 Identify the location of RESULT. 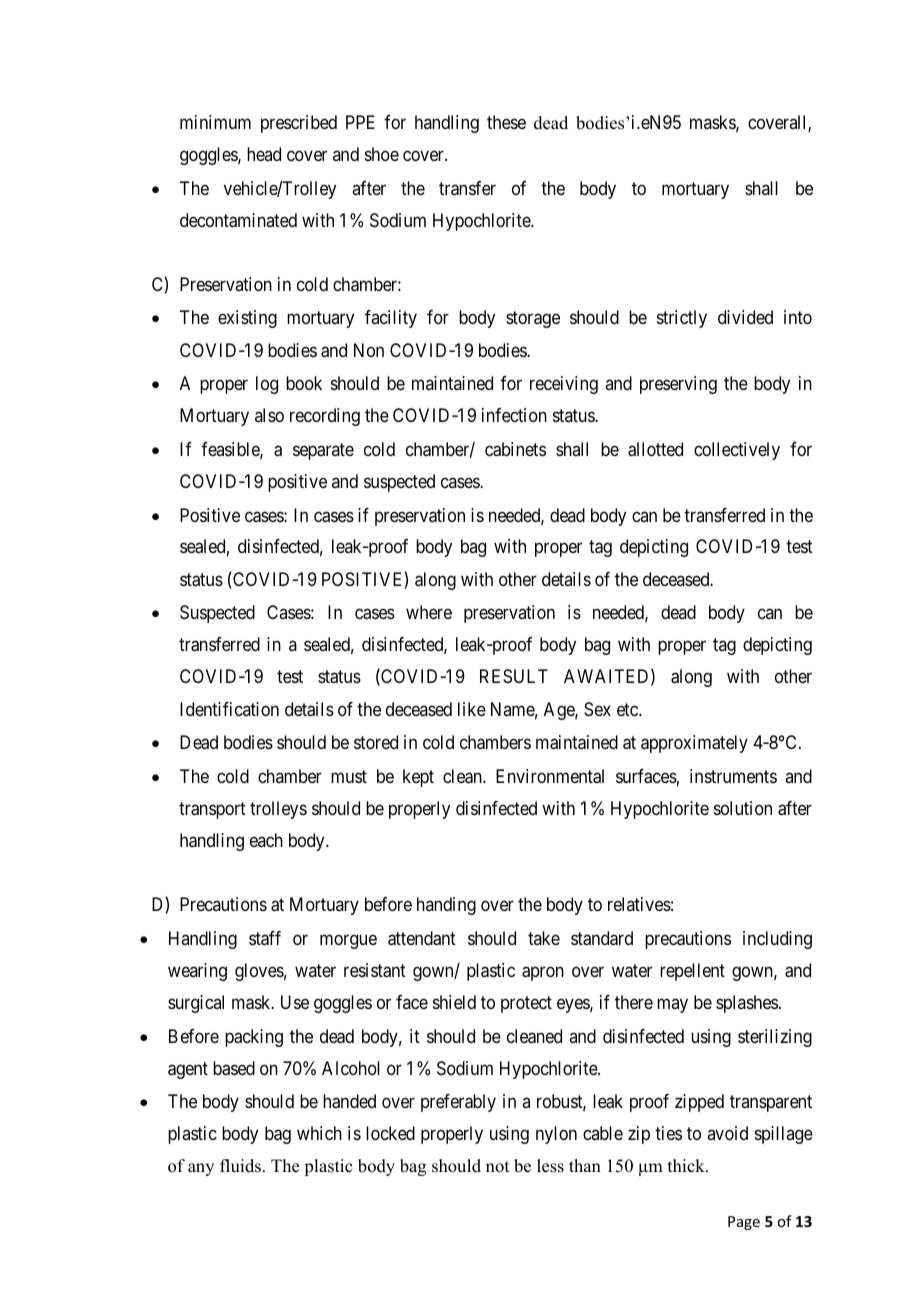
(514, 676).
